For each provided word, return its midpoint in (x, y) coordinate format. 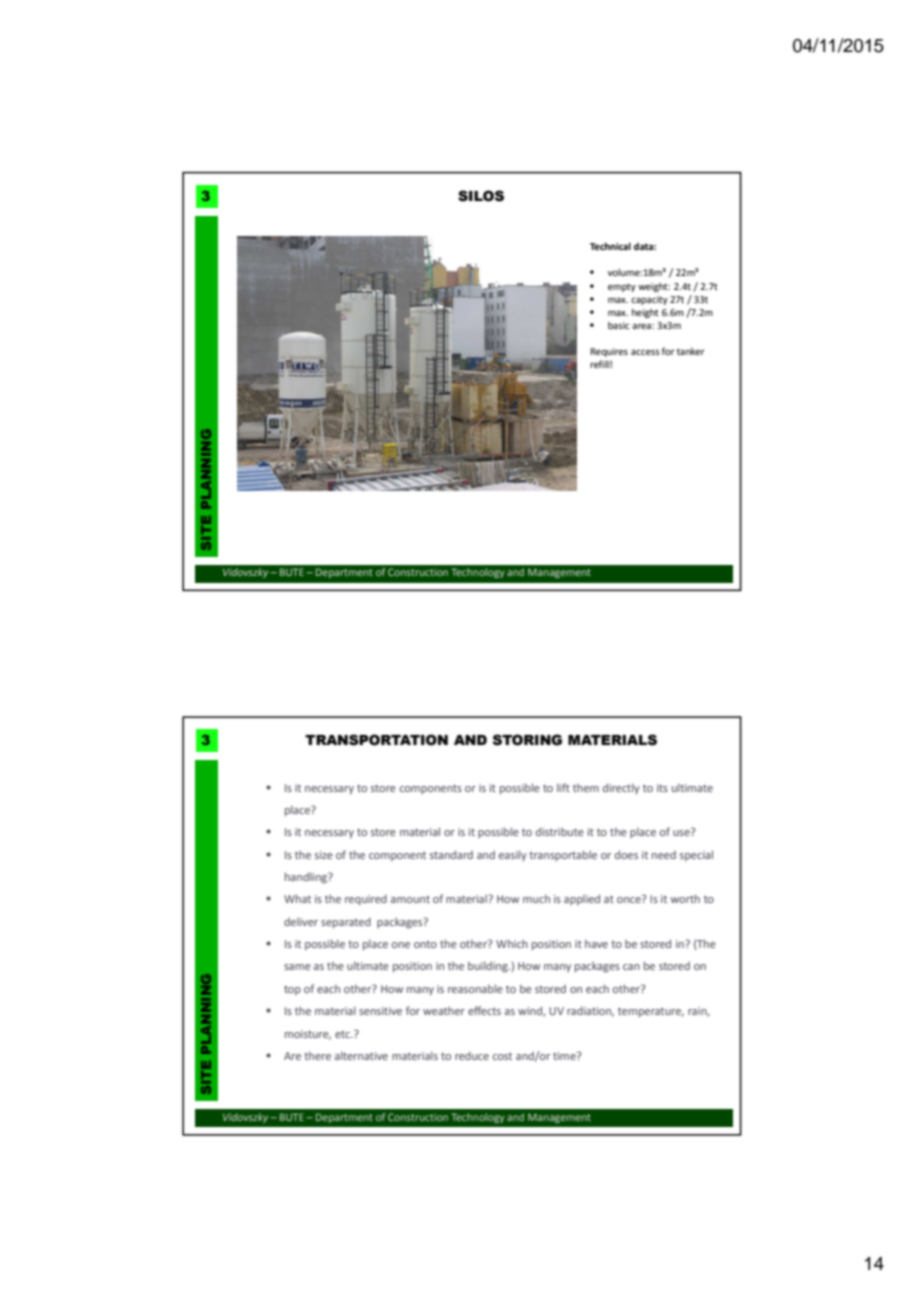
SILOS (481, 196)
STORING (527, 740)
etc (343, 1034)
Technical (610, 246)
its (662, 788)
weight (654, 287)
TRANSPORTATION (376, 740)
